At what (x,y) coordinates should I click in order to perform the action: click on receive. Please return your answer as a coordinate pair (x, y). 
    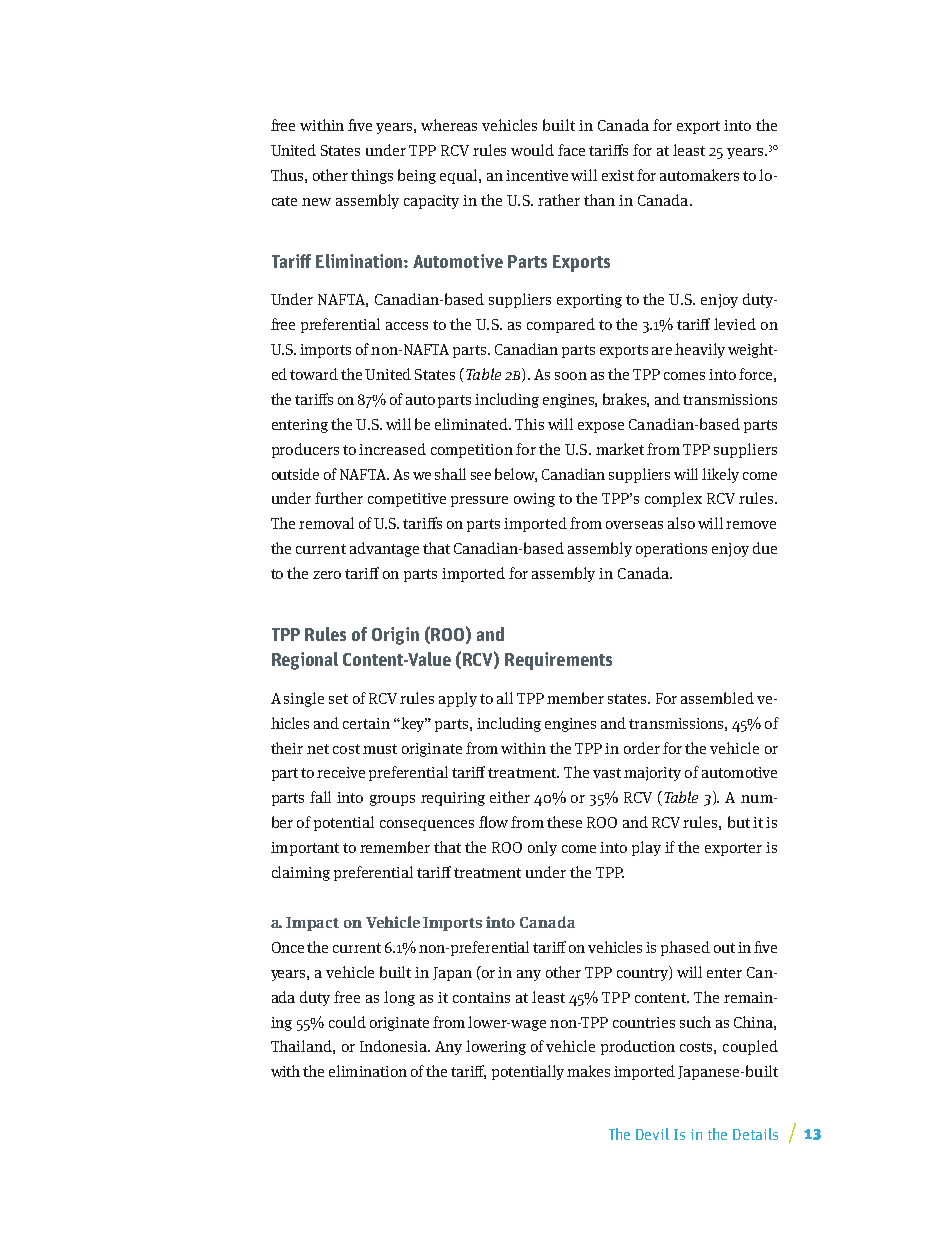
    Looking at the image, I should click on (341, 772).
